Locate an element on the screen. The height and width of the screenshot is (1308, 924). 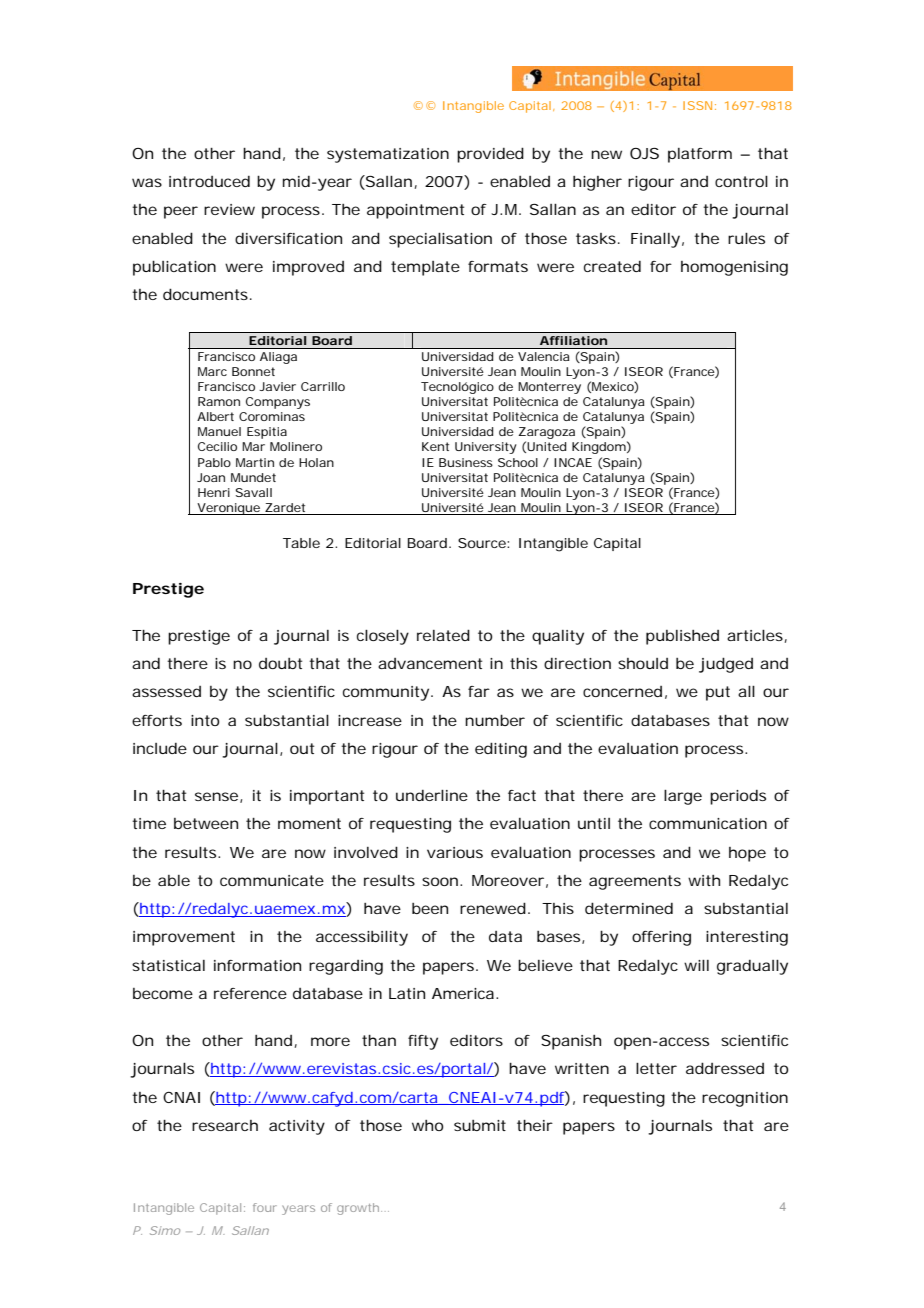
who is located at coordinates (428, 1125).
